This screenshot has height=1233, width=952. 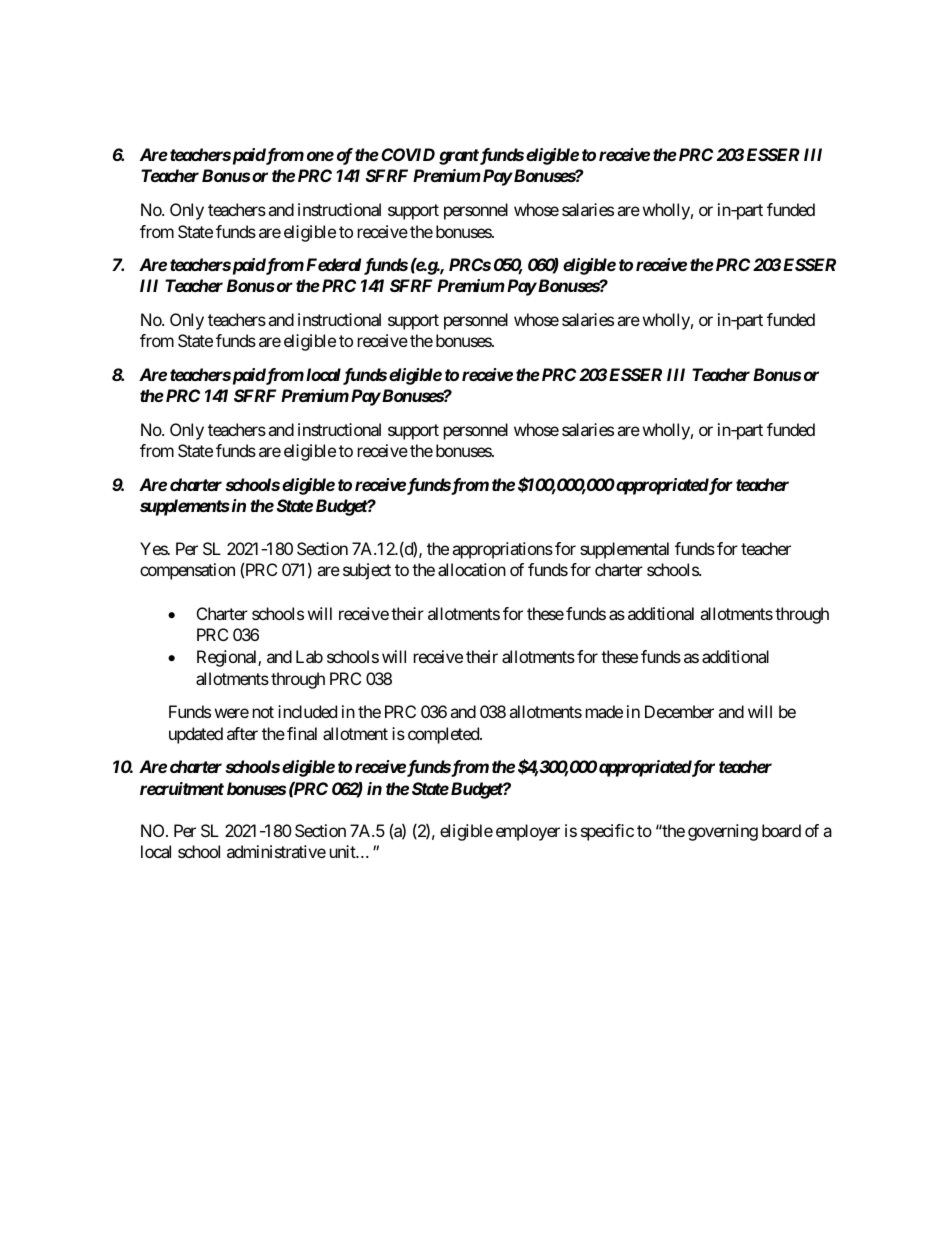 I want to click on grant, so click(x=459, y=157).
